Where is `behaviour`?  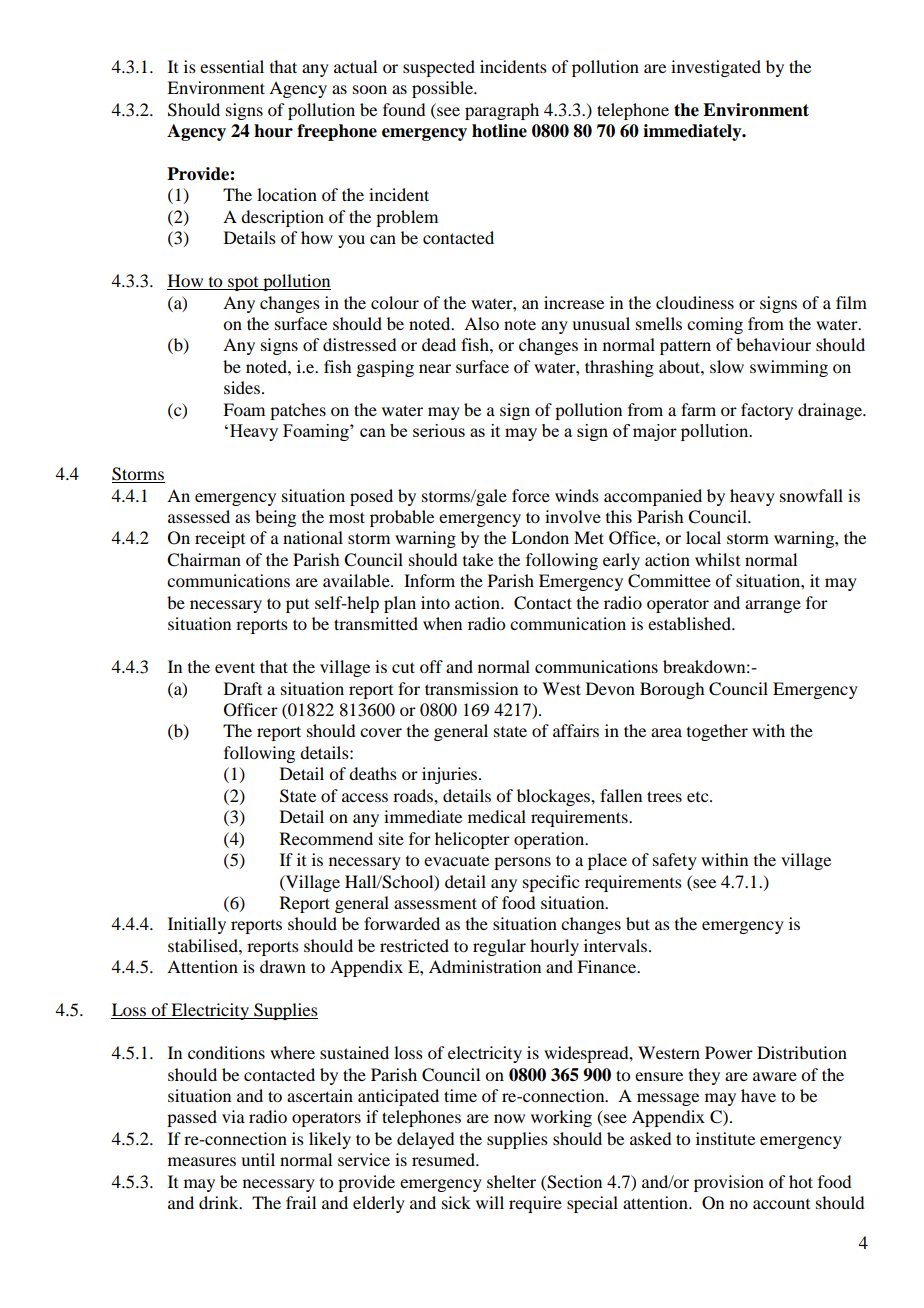
behaviour is located at coordinates (773, 344).
